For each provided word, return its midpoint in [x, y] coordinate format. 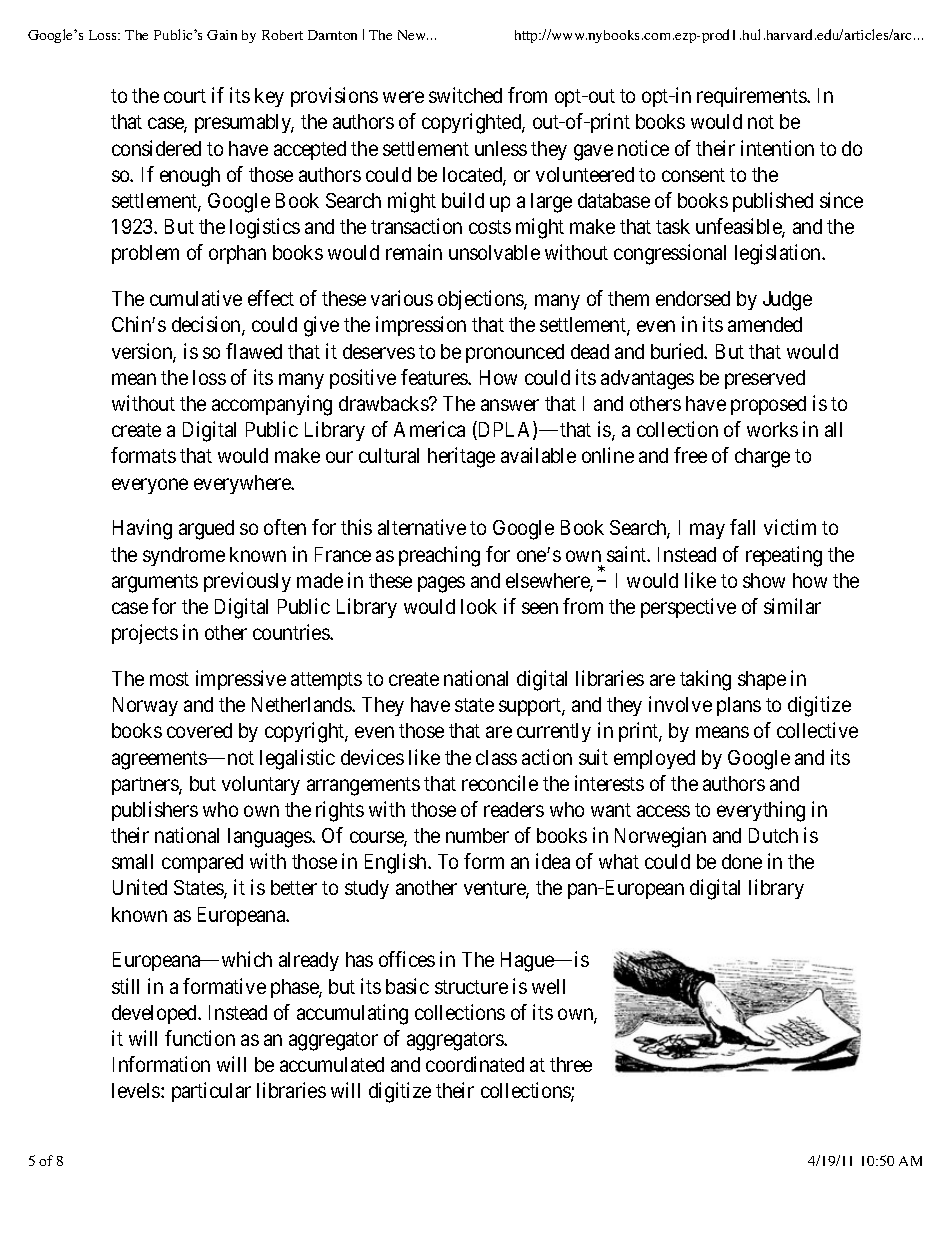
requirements [752, 97]
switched [465, 95]
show [764, 580]
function [200, 1038]
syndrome [184, 556]
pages [441, 584]
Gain [222, 35]
